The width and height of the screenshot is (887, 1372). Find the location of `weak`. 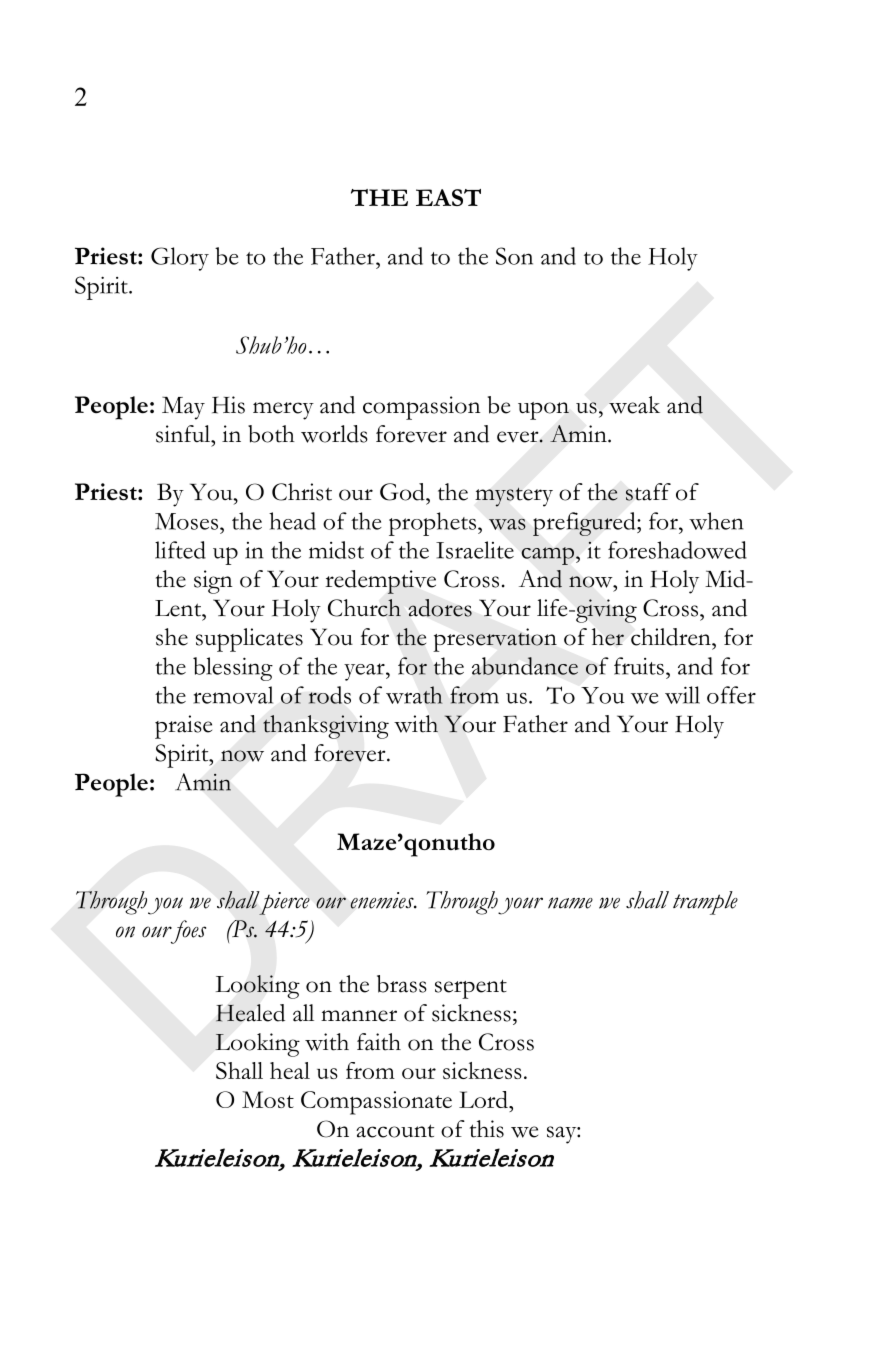

weak is located at coordinates (634, 405).
